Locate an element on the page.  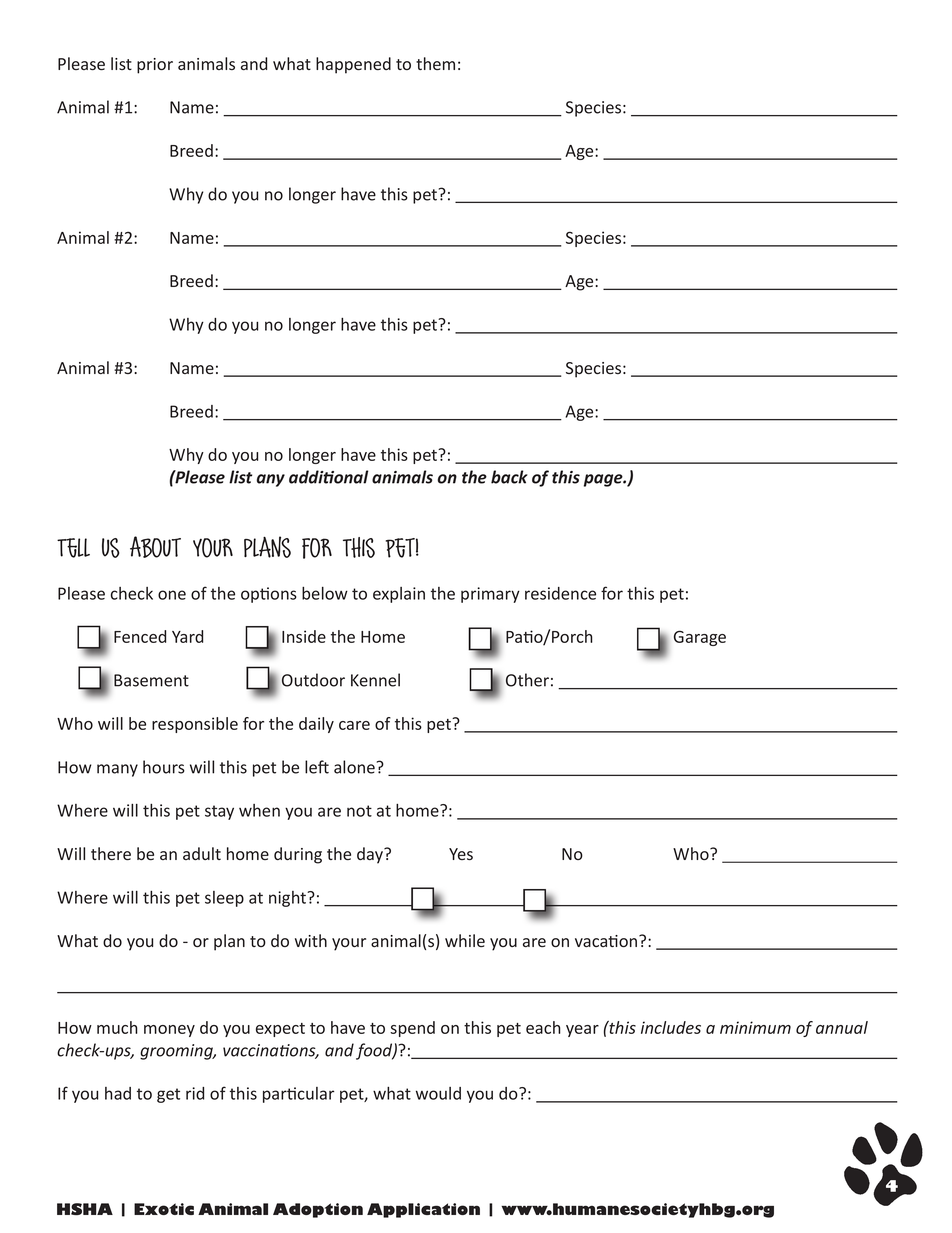
prior is located at coordinates (155, 66).
